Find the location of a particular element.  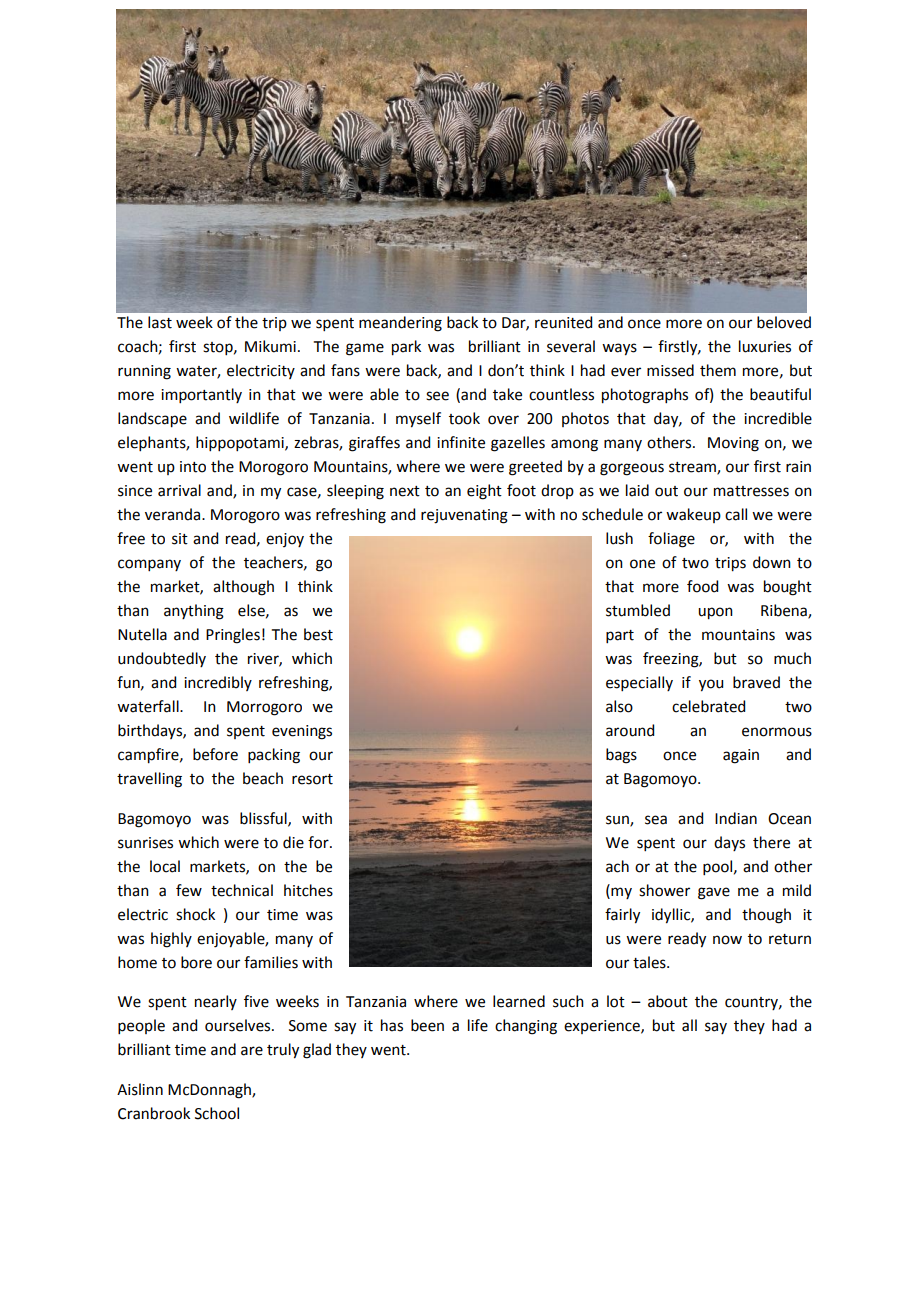

incredibly is located at coordinates (218, 683).
